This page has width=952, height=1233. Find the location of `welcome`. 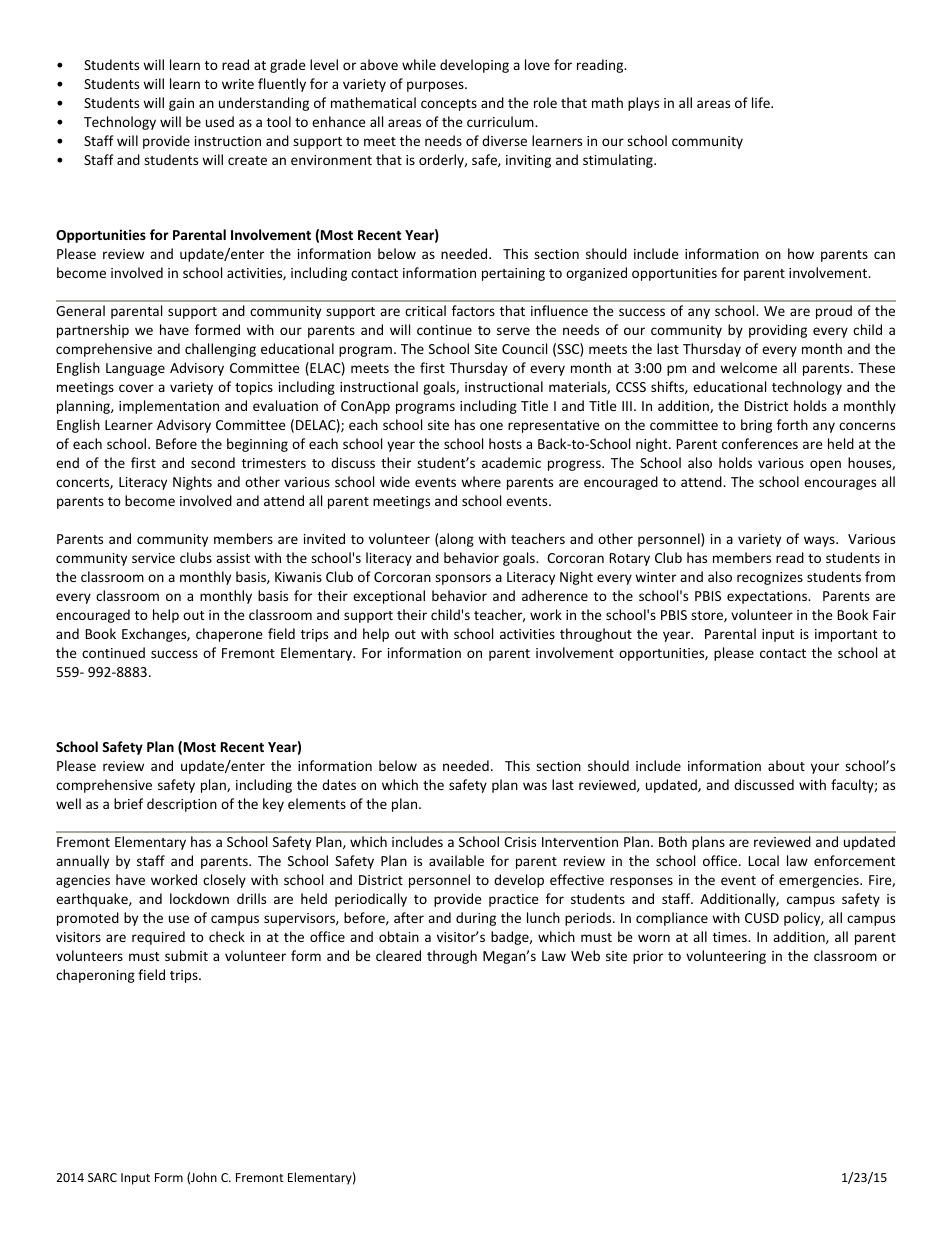

welcome is located at coordinates (748, 367).
